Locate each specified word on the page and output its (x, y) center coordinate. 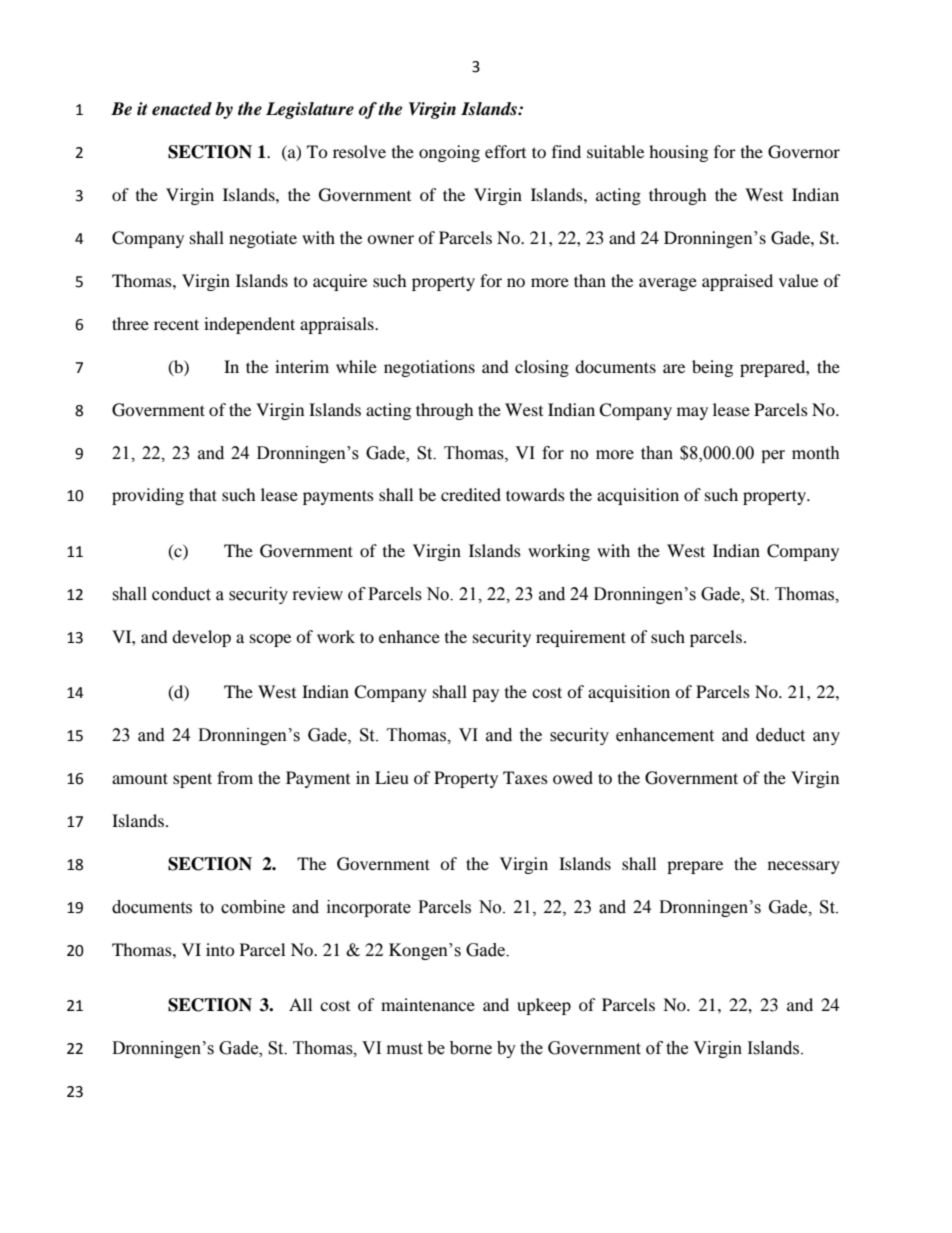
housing (678, 153)
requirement (581, 638)
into (220, 949)
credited (471, 494)
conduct (181, 594)
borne (471, 1048)
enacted (182, 109)
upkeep (544, 1006)
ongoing (449, 153)
